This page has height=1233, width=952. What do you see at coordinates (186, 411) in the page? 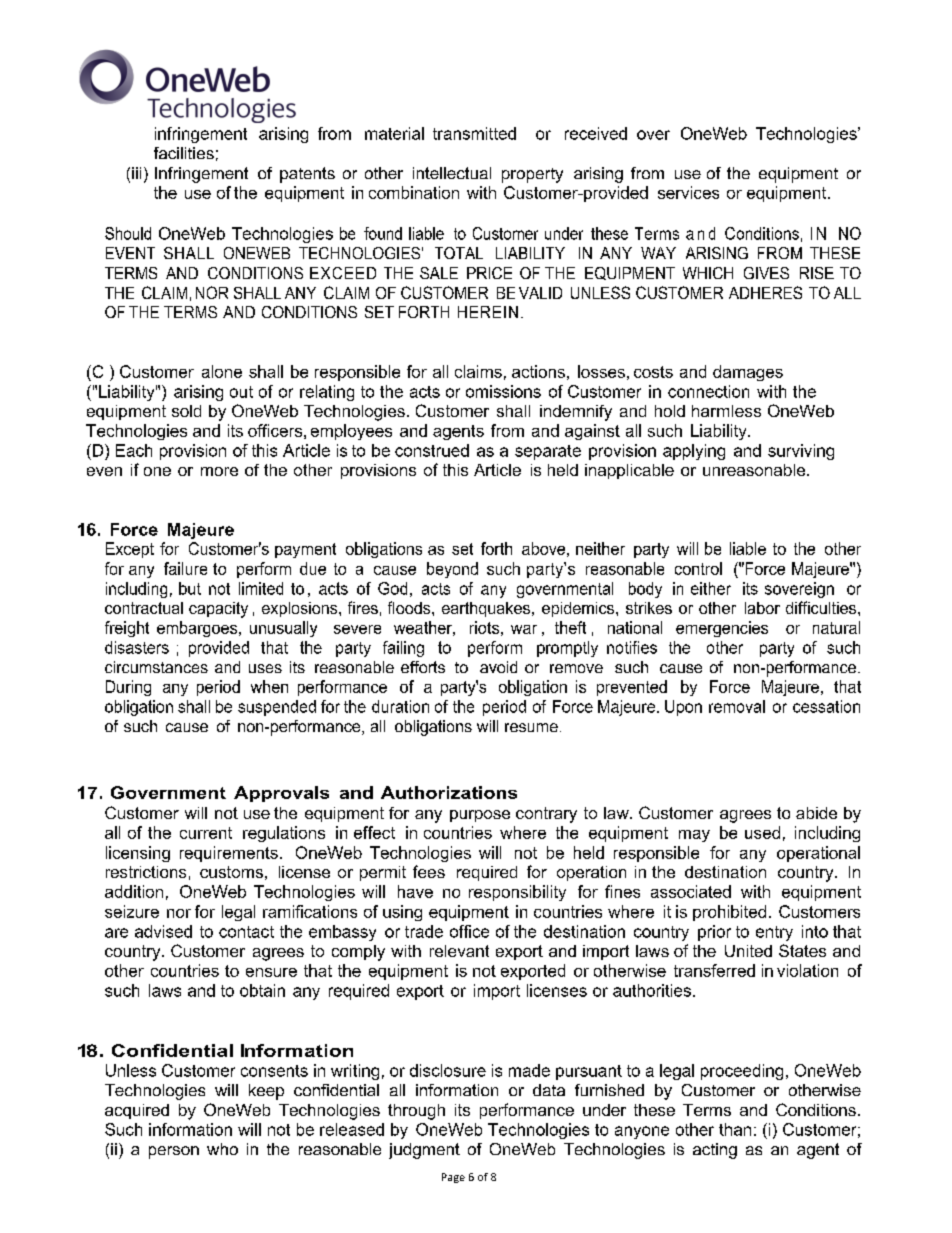
I see `sold` at bounding box center [186, 411].
